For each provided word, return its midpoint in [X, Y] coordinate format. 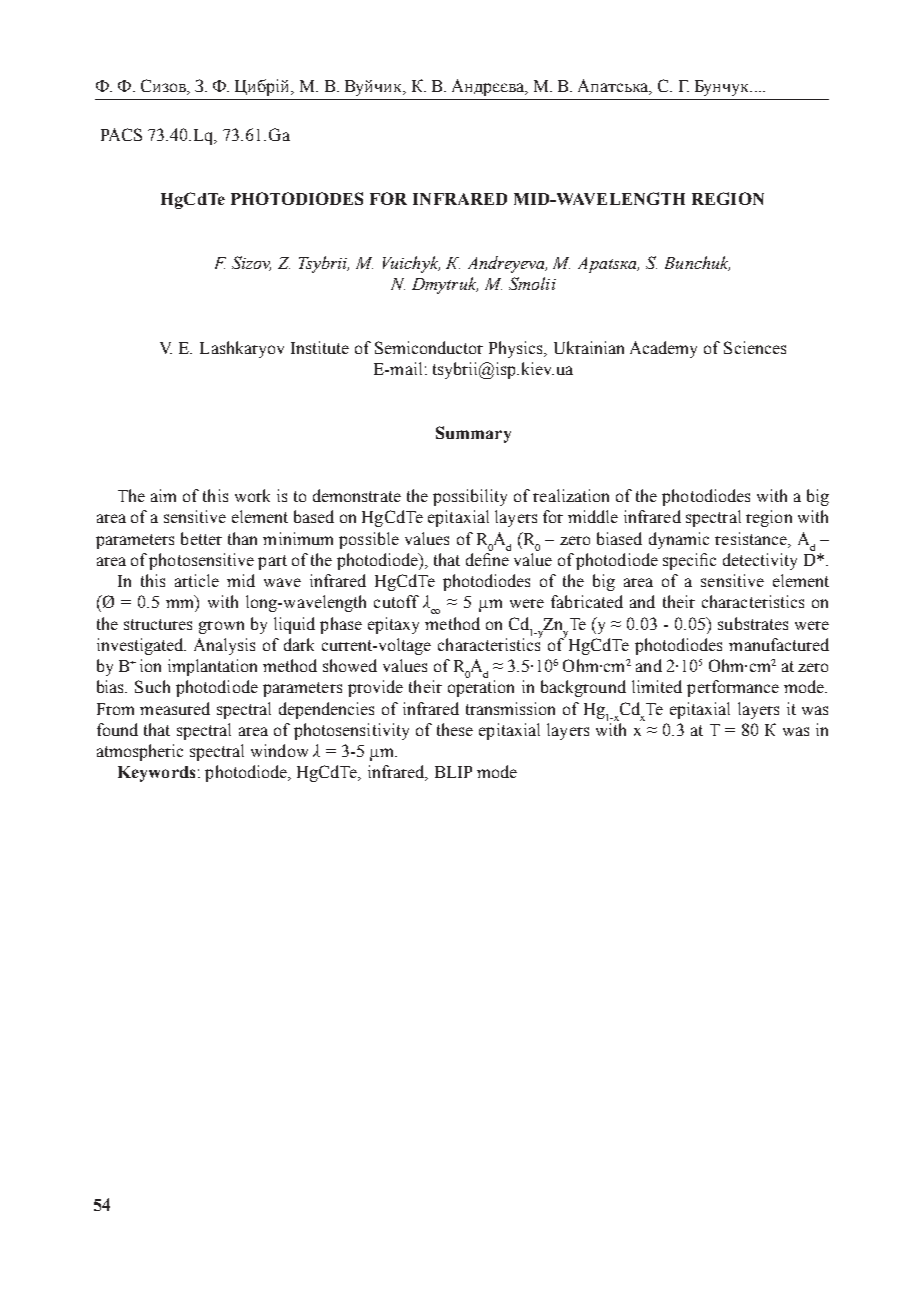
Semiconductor [429, 347]
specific [689, 561]
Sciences [755, 347]
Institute [320, 347]
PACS [121, 134]
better [201, 538]
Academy [663, 349]
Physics [517, 349]
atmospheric [140, 752]
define [487, 559]
